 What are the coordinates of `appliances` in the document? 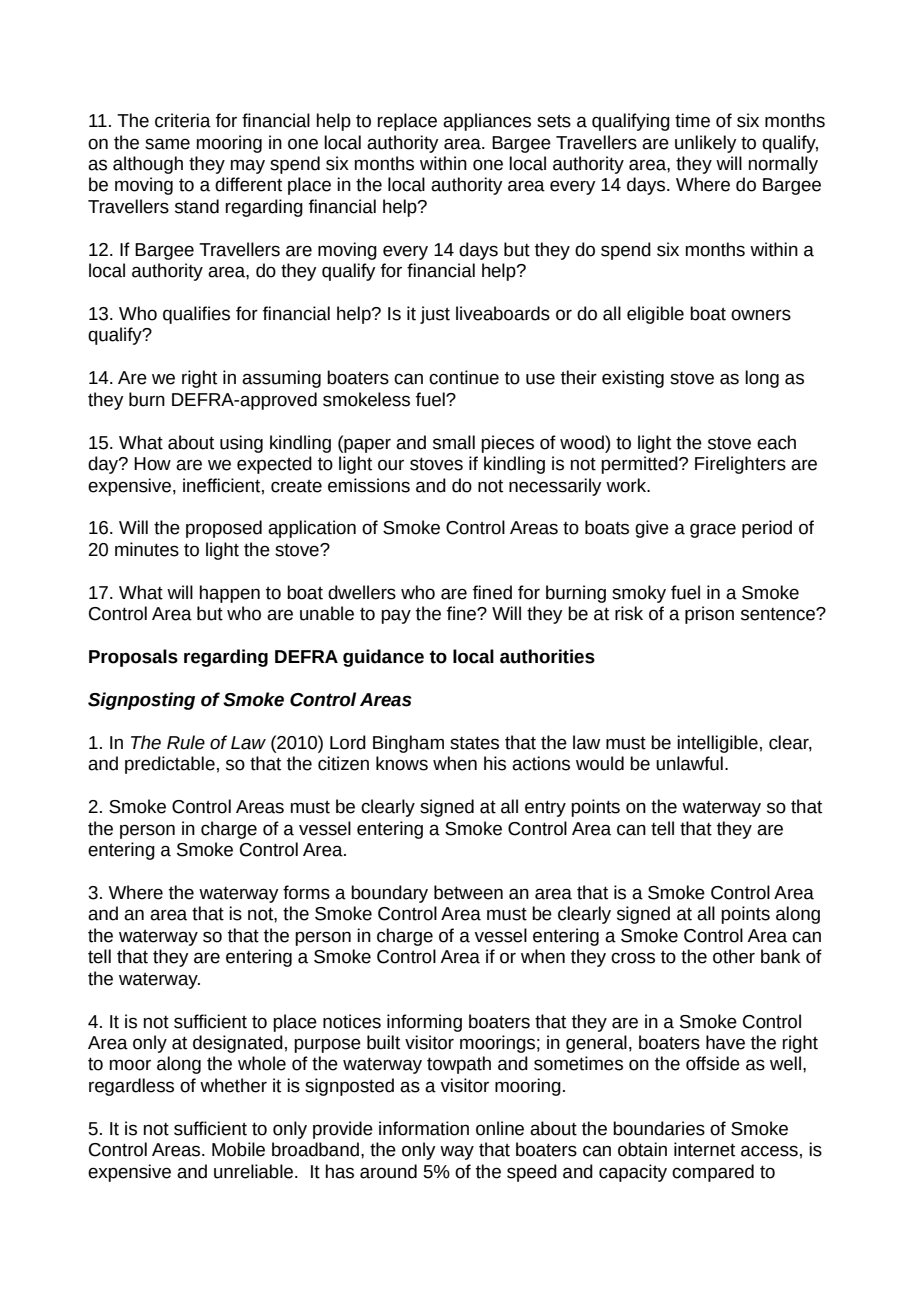 It's located at (487, 122).
